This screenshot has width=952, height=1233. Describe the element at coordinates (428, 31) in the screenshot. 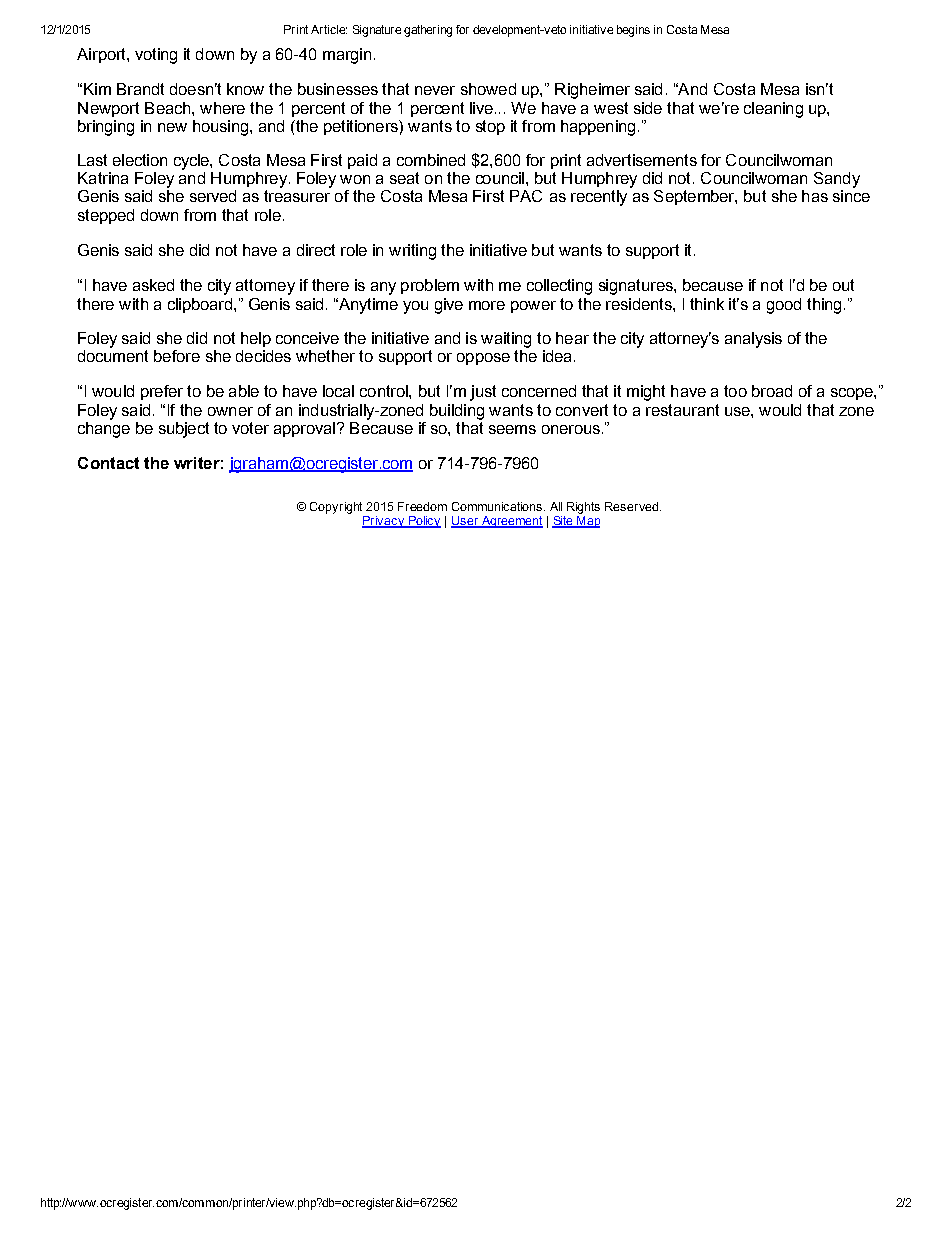

I see `gathering` at that location.
